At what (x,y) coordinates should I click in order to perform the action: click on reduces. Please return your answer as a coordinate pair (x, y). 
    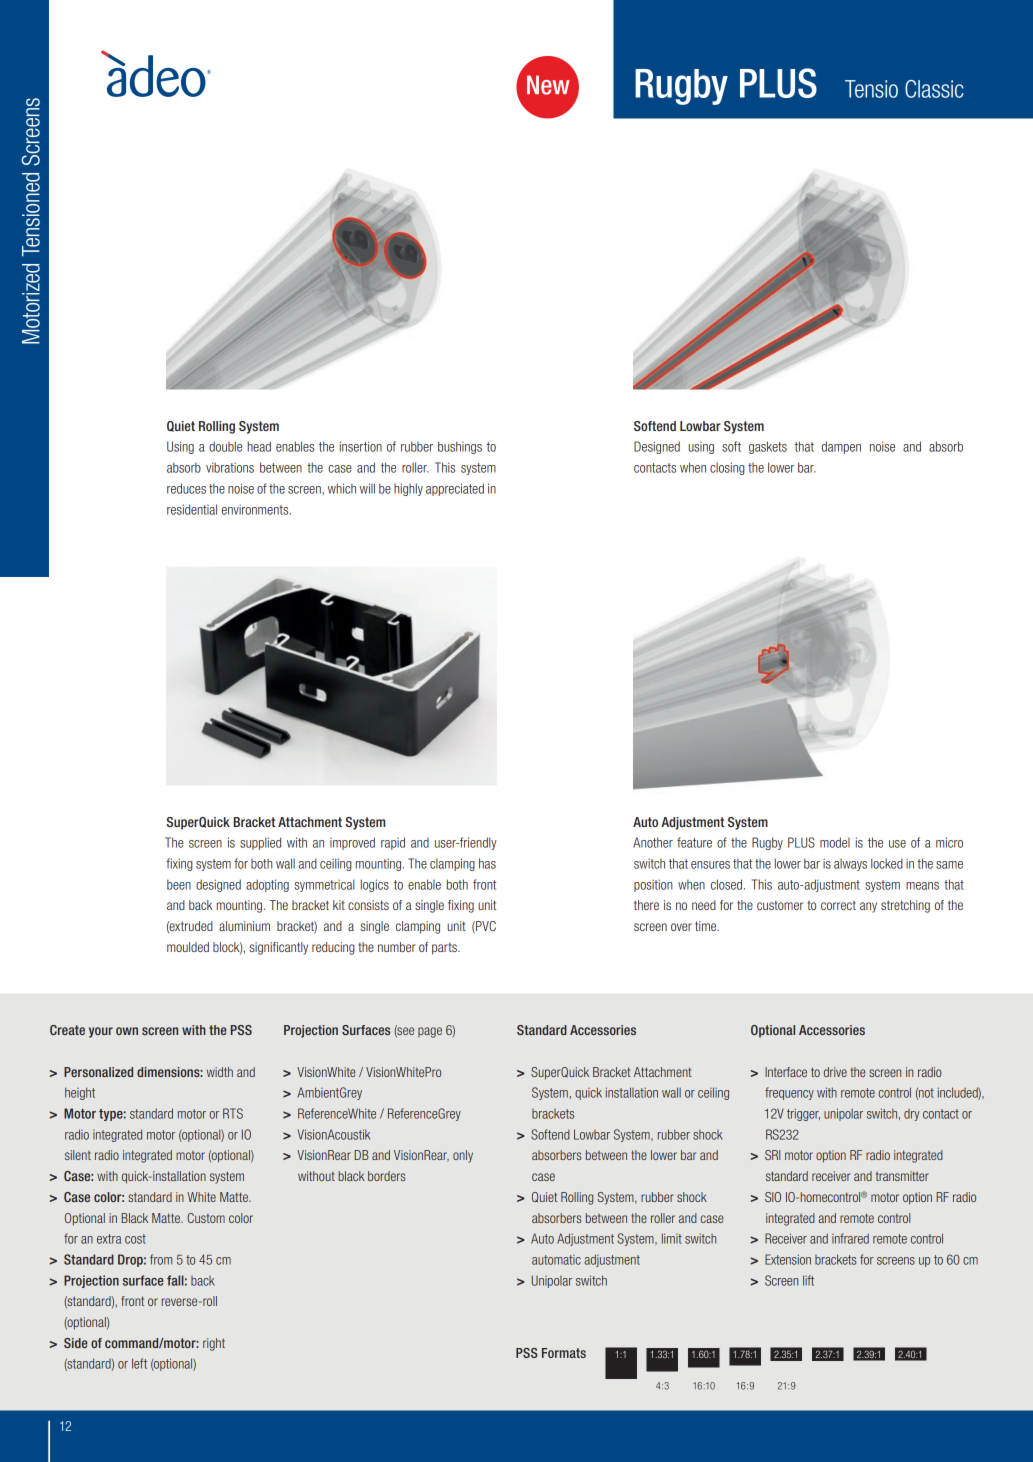
    Looking at the image, I should click on (186, 488).
